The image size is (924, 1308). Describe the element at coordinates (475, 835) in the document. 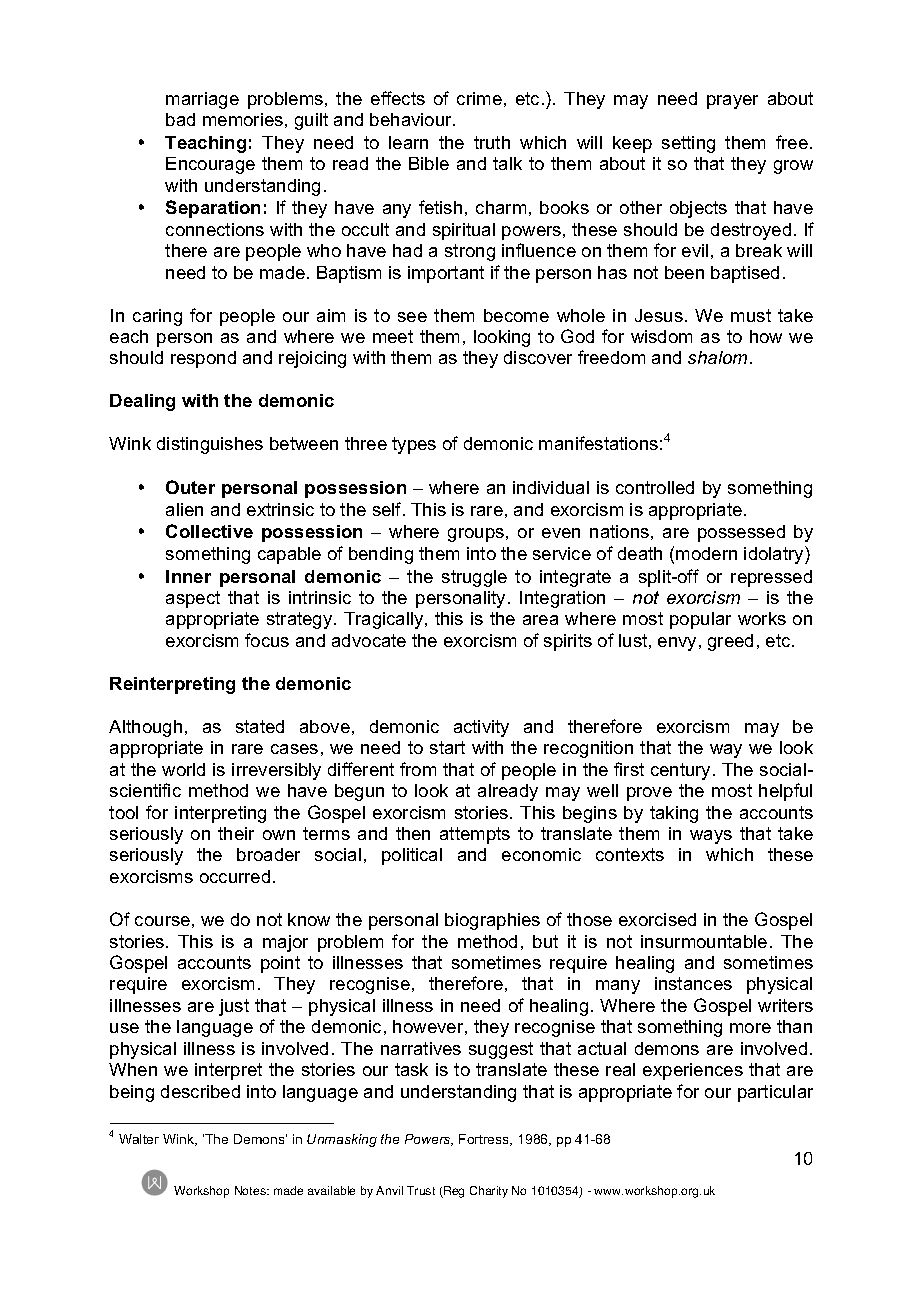

I see `attempts` at that location.
